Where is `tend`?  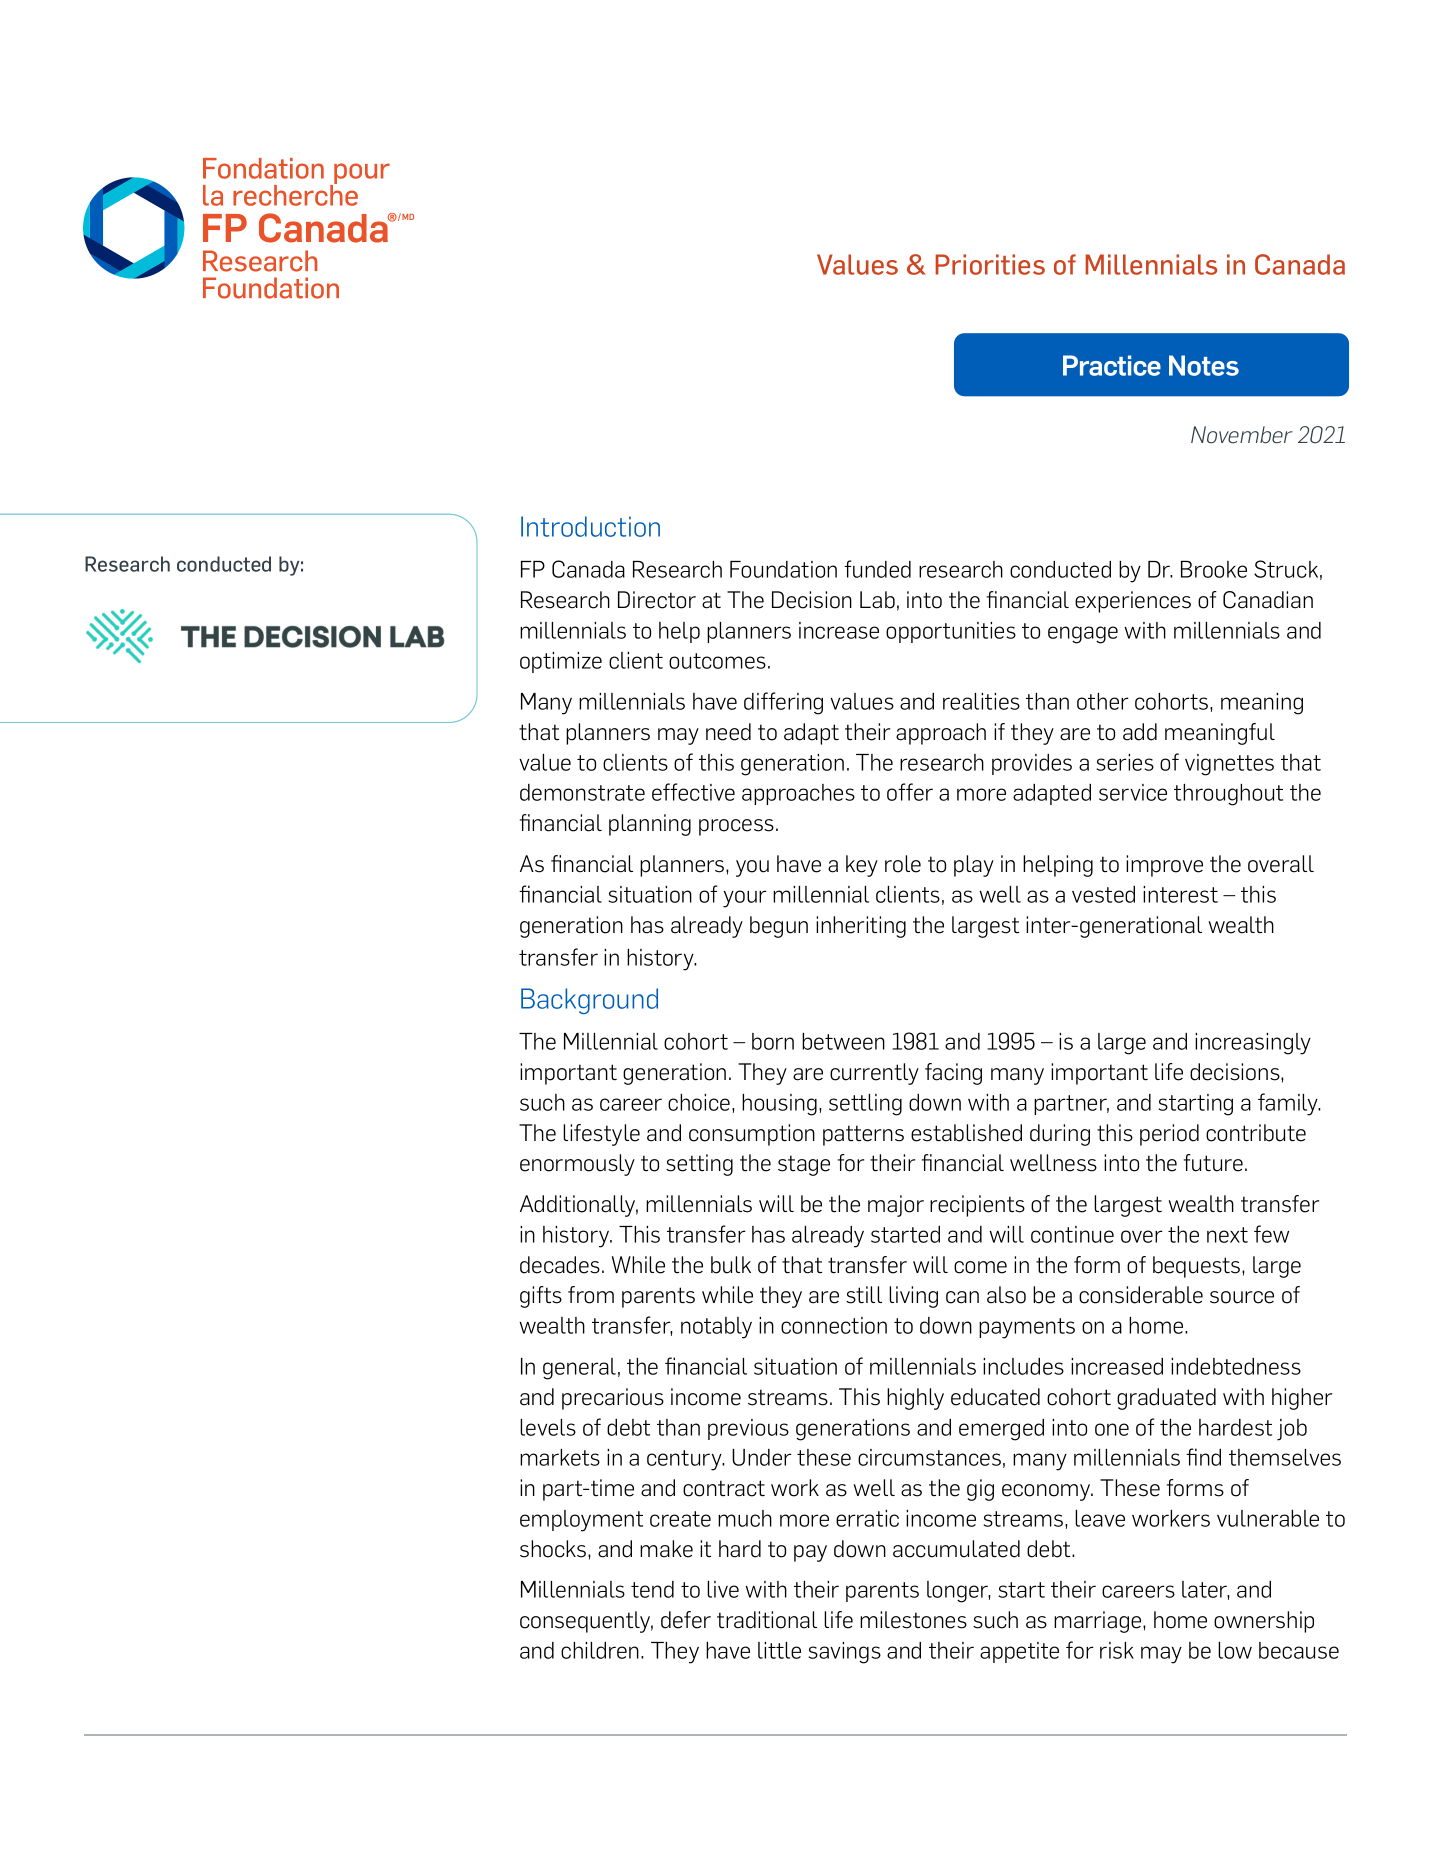
tend is located at coordinates (652, 1589).
